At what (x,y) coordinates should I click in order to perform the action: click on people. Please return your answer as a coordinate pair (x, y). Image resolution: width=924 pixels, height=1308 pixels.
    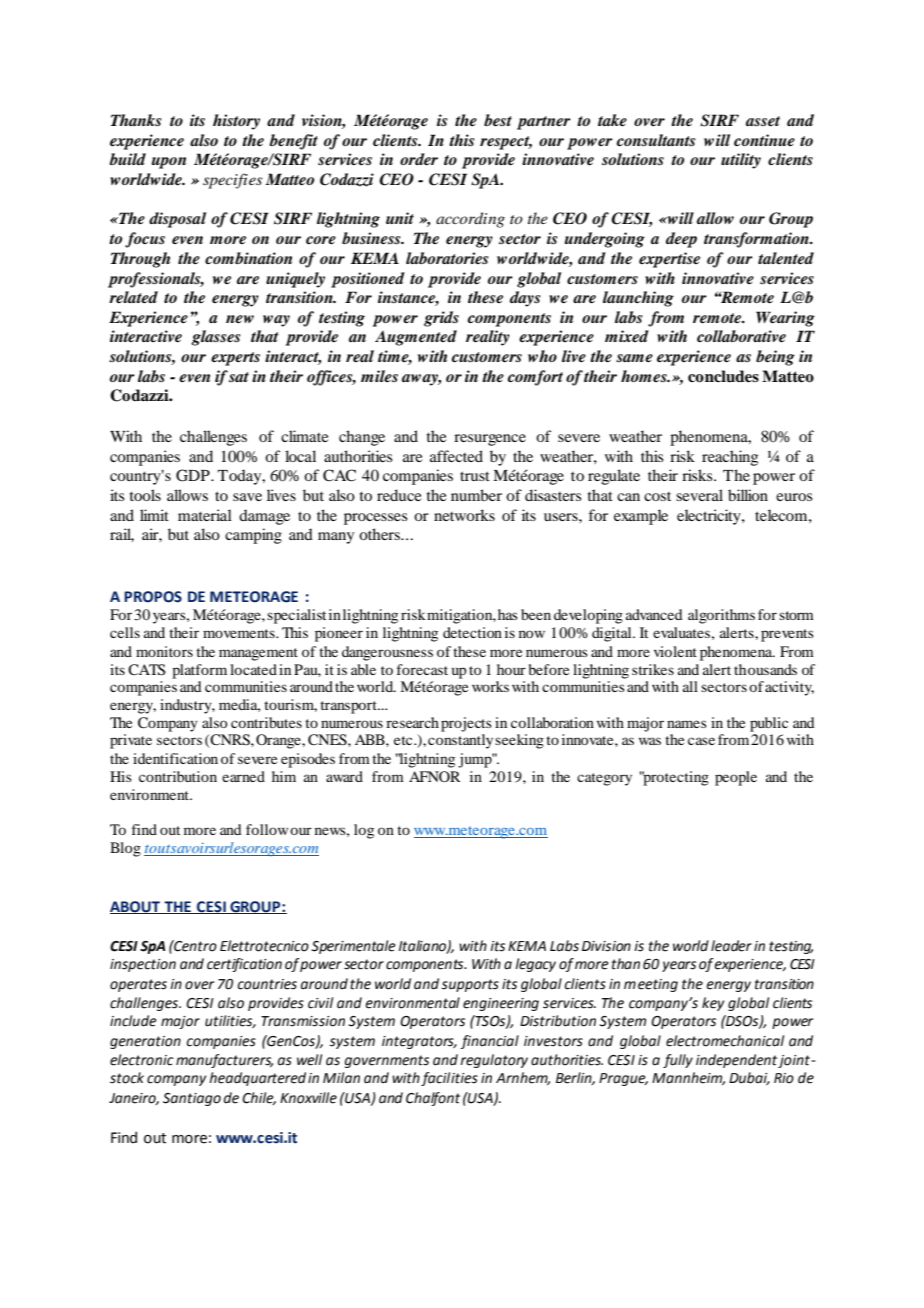
    Looking at the image, I should click on (736, 778).
